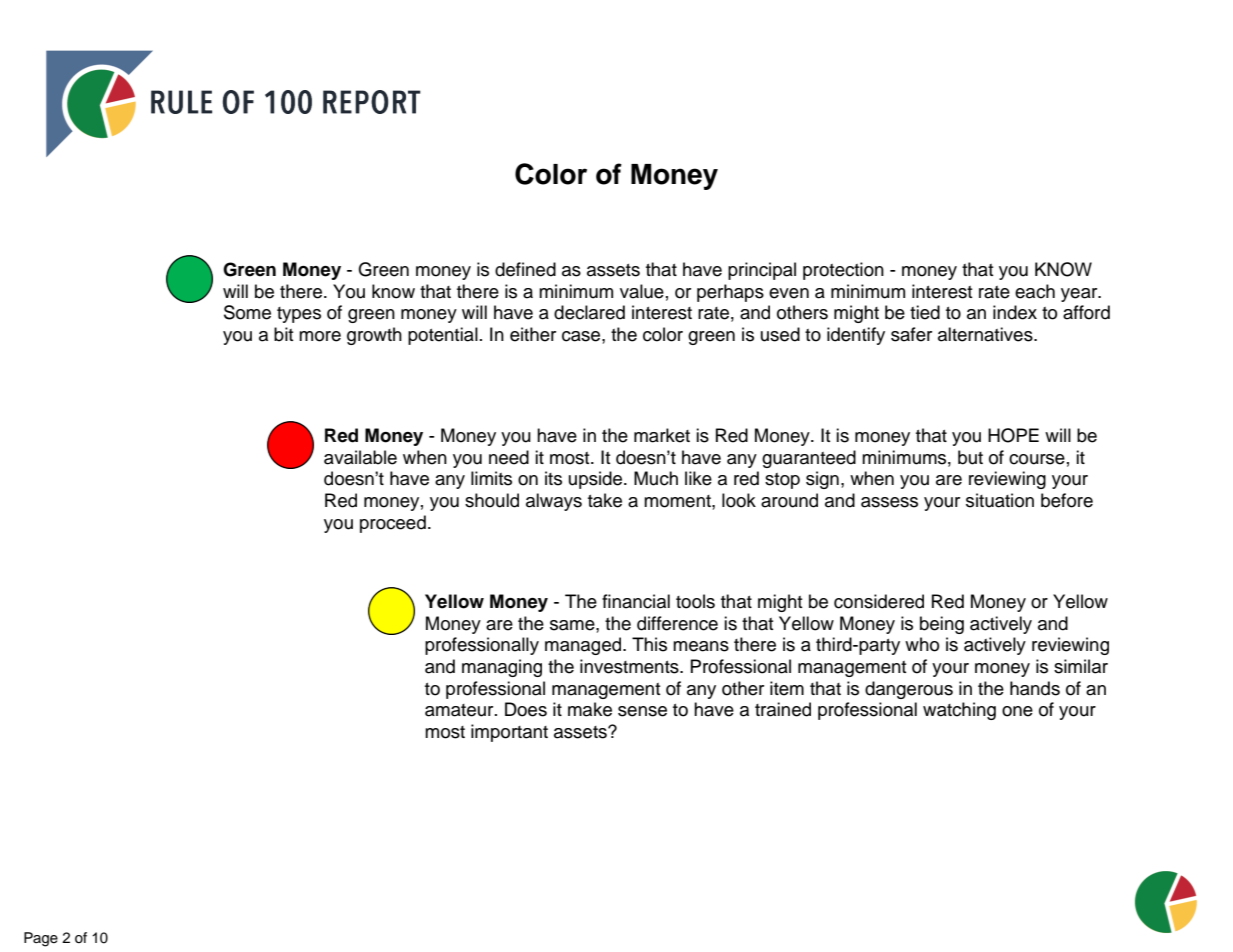 The image size is (1233, 952). What do you see at coordinates (509, 733) in the image?
I see `important` at bounding box center [509, 733].
